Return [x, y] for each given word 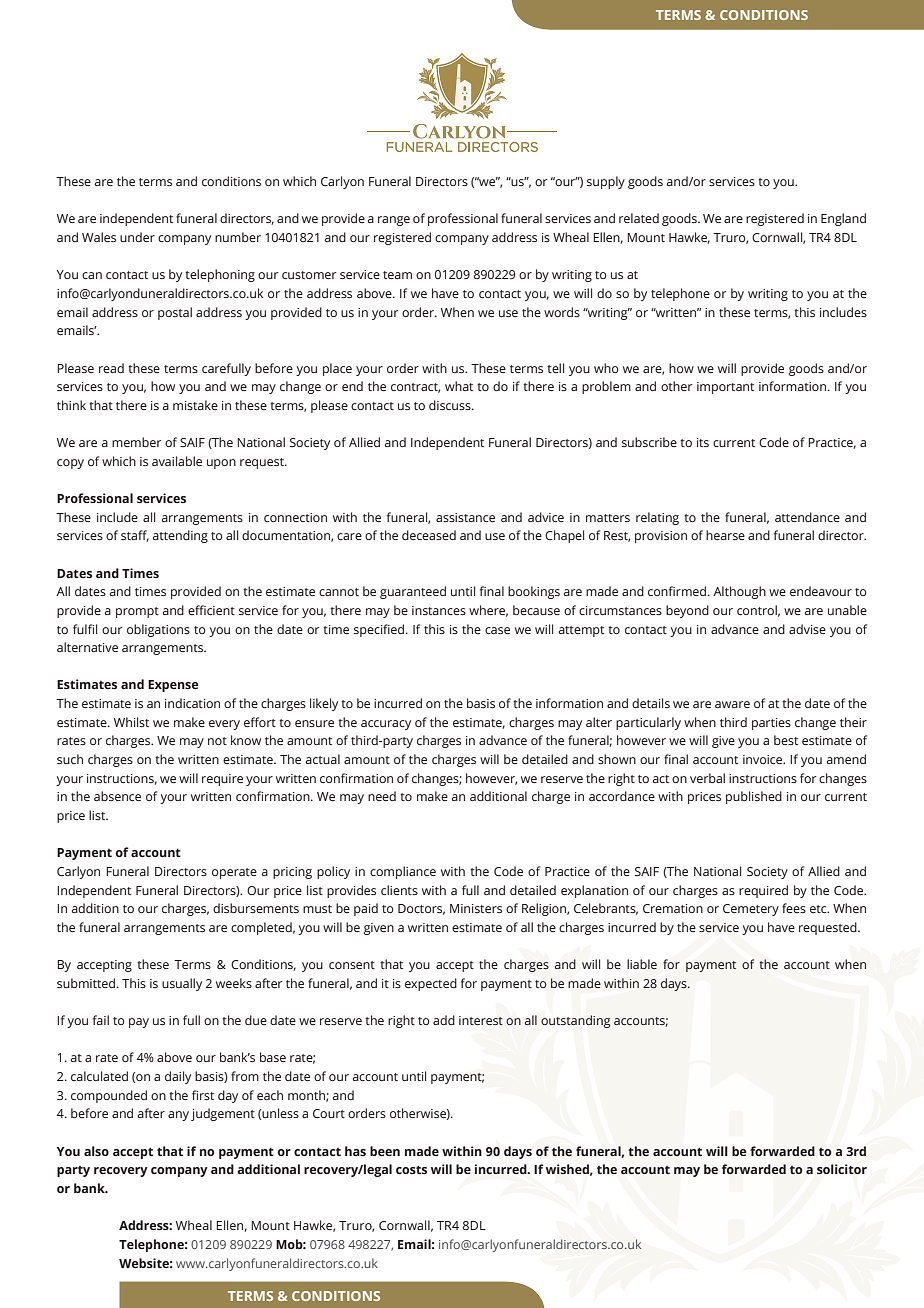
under [137, 237]
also [96, 1151]
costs [411, 1169]
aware [732, 704]
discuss [451, 405]
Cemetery [751, 910]
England [843, 219]
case [497, 630]
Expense [173, 686]
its [703, 442]
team [397, 275]
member [136, 442]
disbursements [256, 908]
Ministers [476, 908]
